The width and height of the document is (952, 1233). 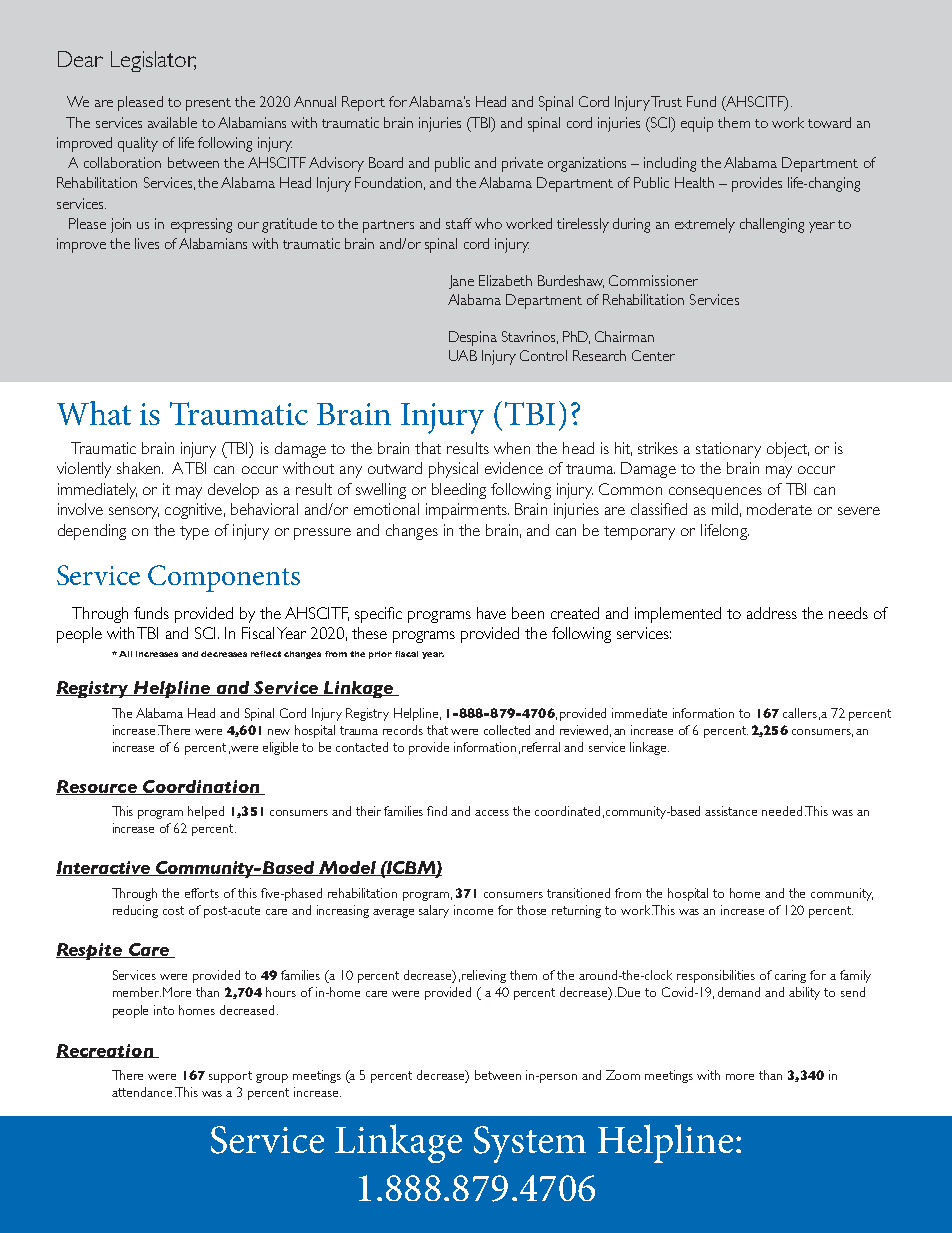 I want to click on present, so click(x=208, y=104).
